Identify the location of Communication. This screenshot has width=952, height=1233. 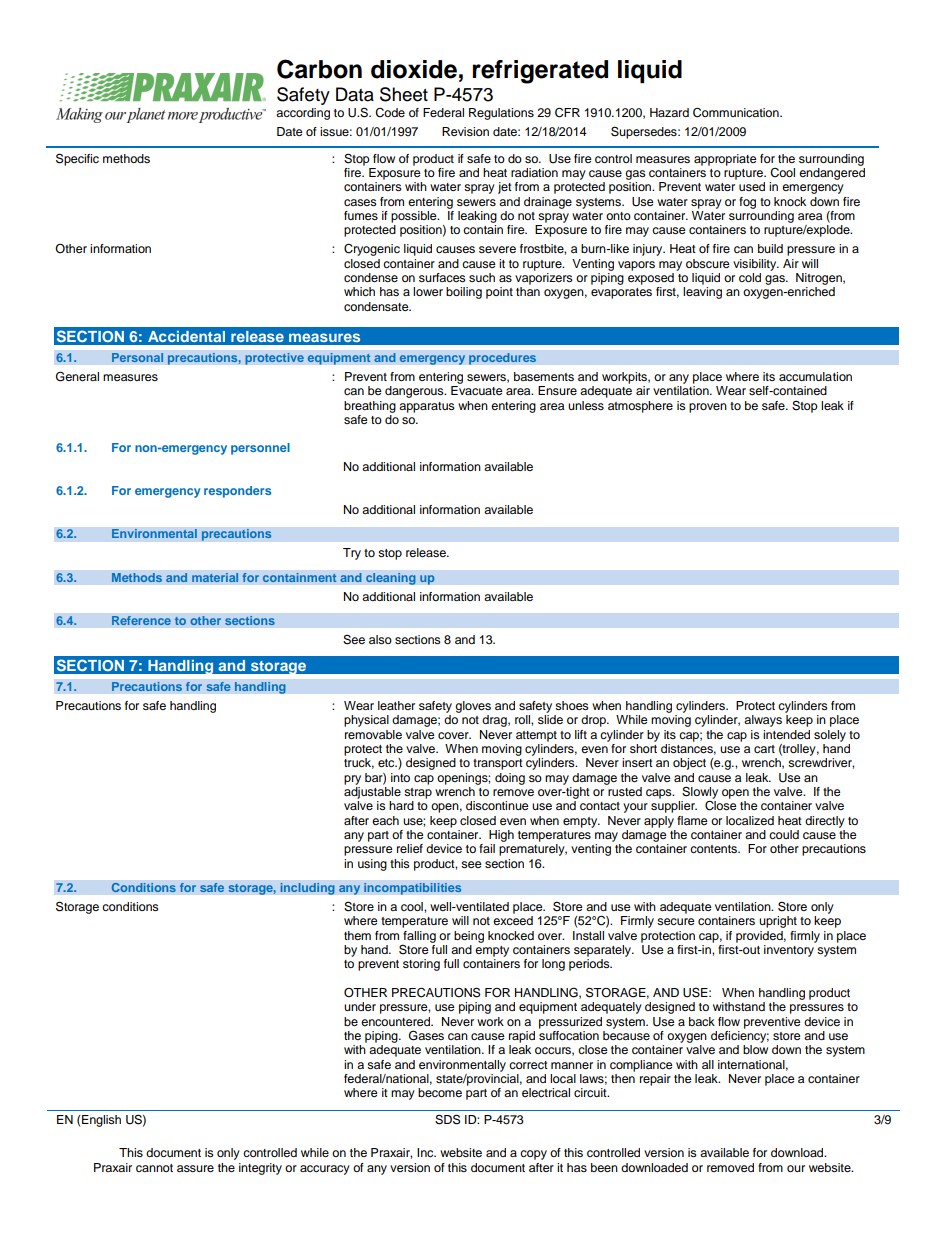
(737, 112).
